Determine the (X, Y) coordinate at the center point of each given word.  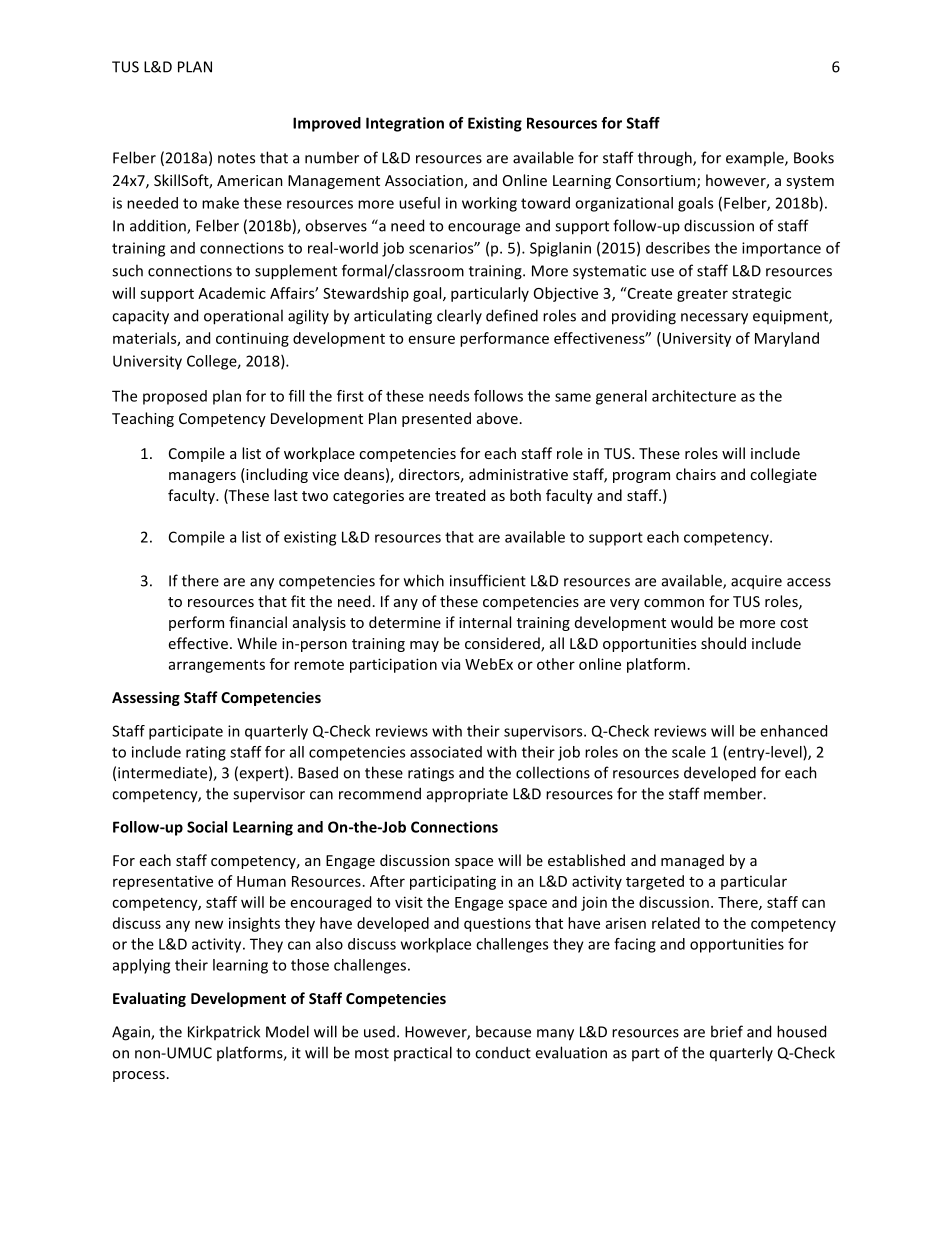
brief (727, 1031)
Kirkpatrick (224, 1032)
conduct (503, 1053)
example (756, 158)
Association (425, 182)
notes (236, 158)
